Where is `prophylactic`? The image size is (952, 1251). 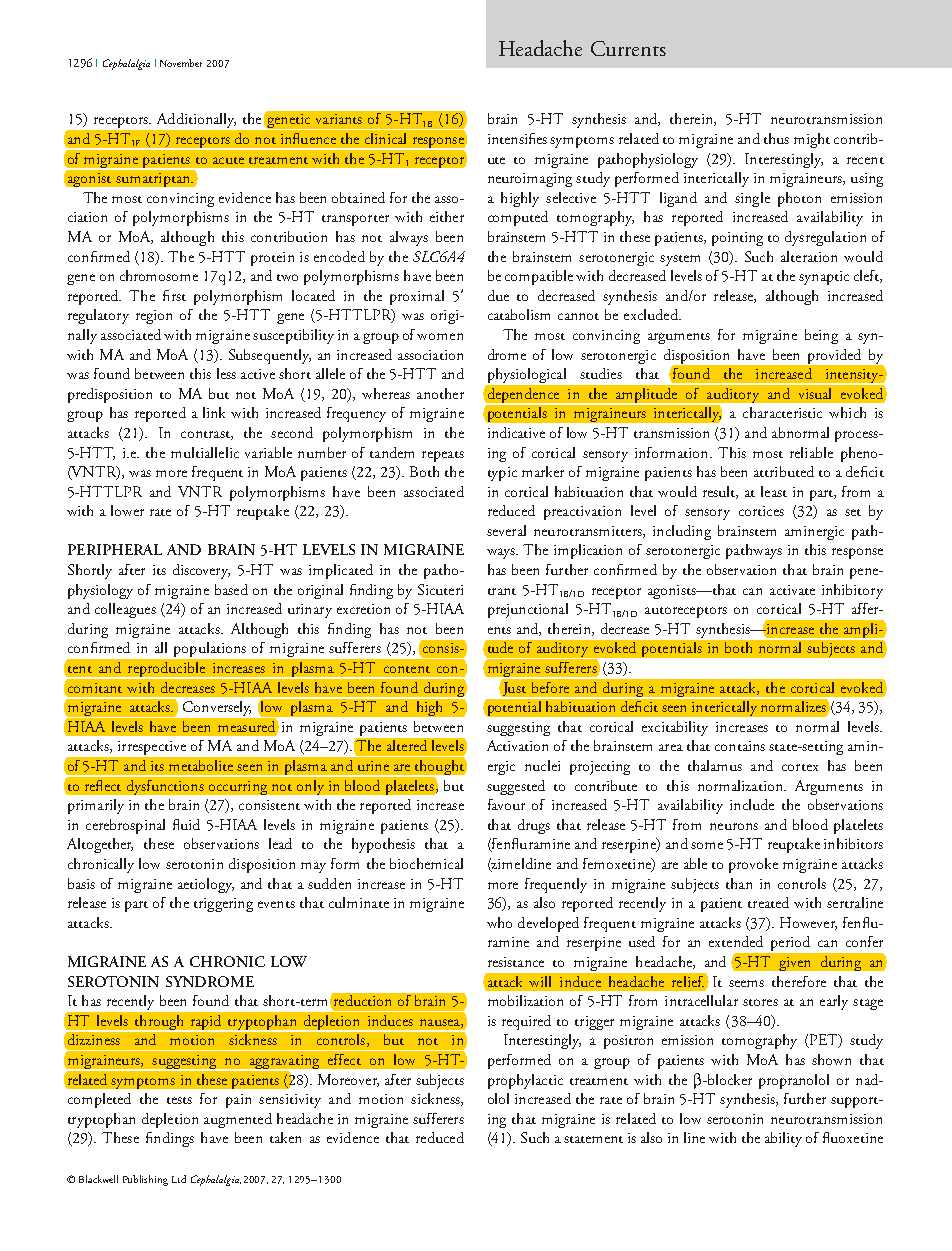 prophylactic is located at coordinates (525, 1081).
